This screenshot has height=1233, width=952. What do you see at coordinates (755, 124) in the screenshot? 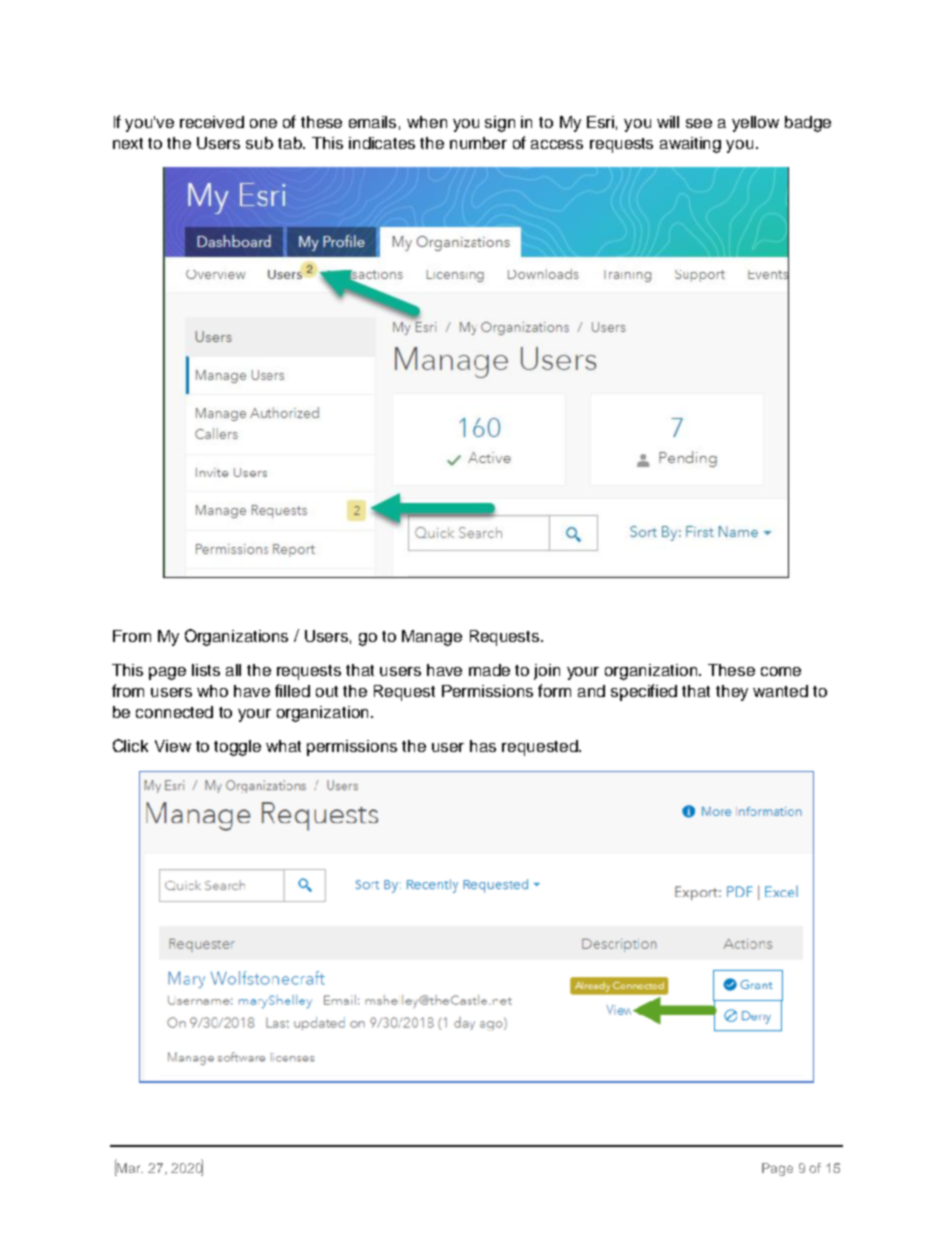
I see `yellow` at bounding box center [755, 124].
